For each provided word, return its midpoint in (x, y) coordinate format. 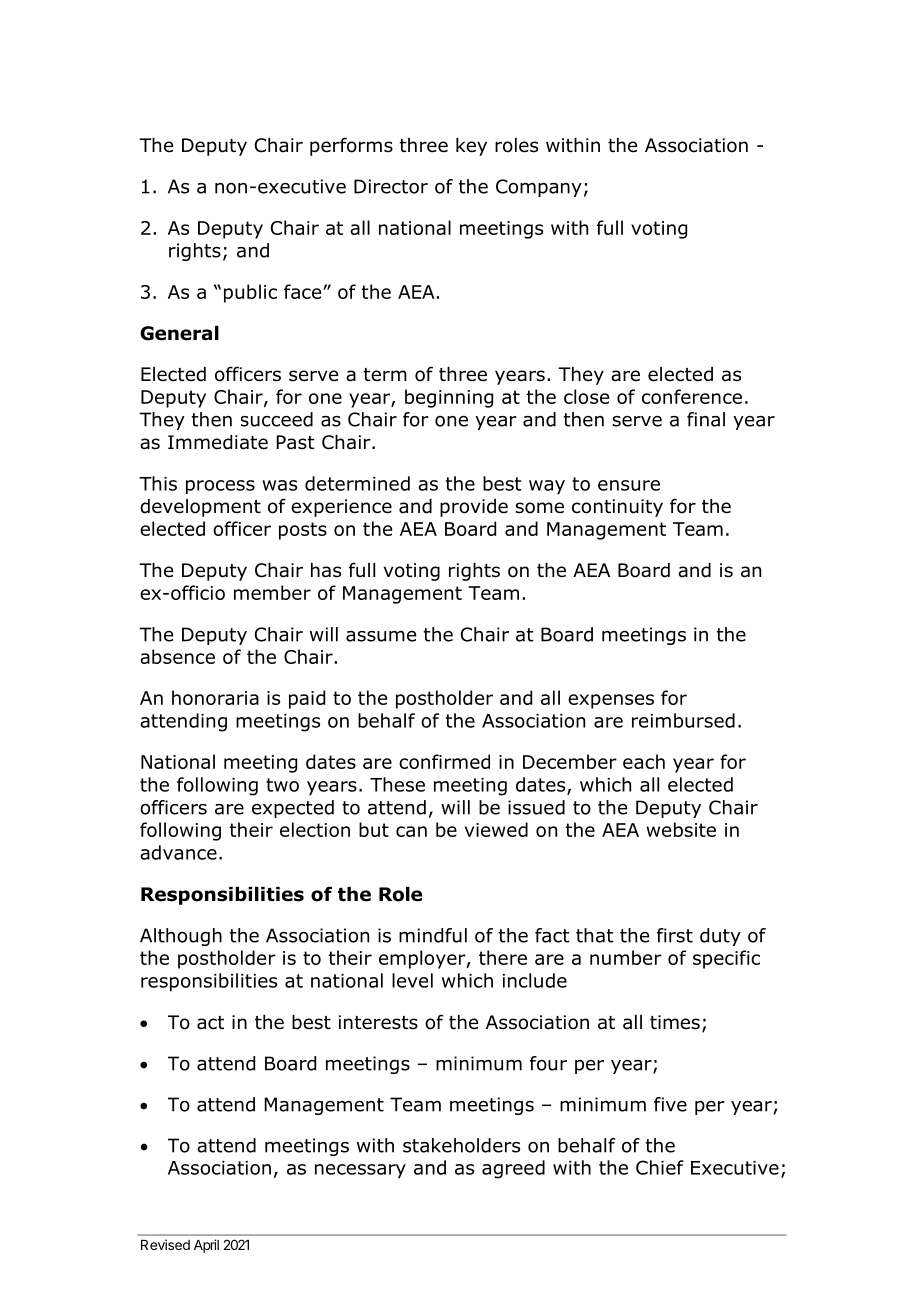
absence (177, 656)
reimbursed (683, 720)
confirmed (444, 761)
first (675, 935)
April (206, 1246)
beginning (449, 398)
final (706, 419)
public (250, 293)
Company (539, 188)
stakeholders (461, 1145)
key (471, 147)
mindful (433, 935)
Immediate (218, 442)
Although (181, 937)
